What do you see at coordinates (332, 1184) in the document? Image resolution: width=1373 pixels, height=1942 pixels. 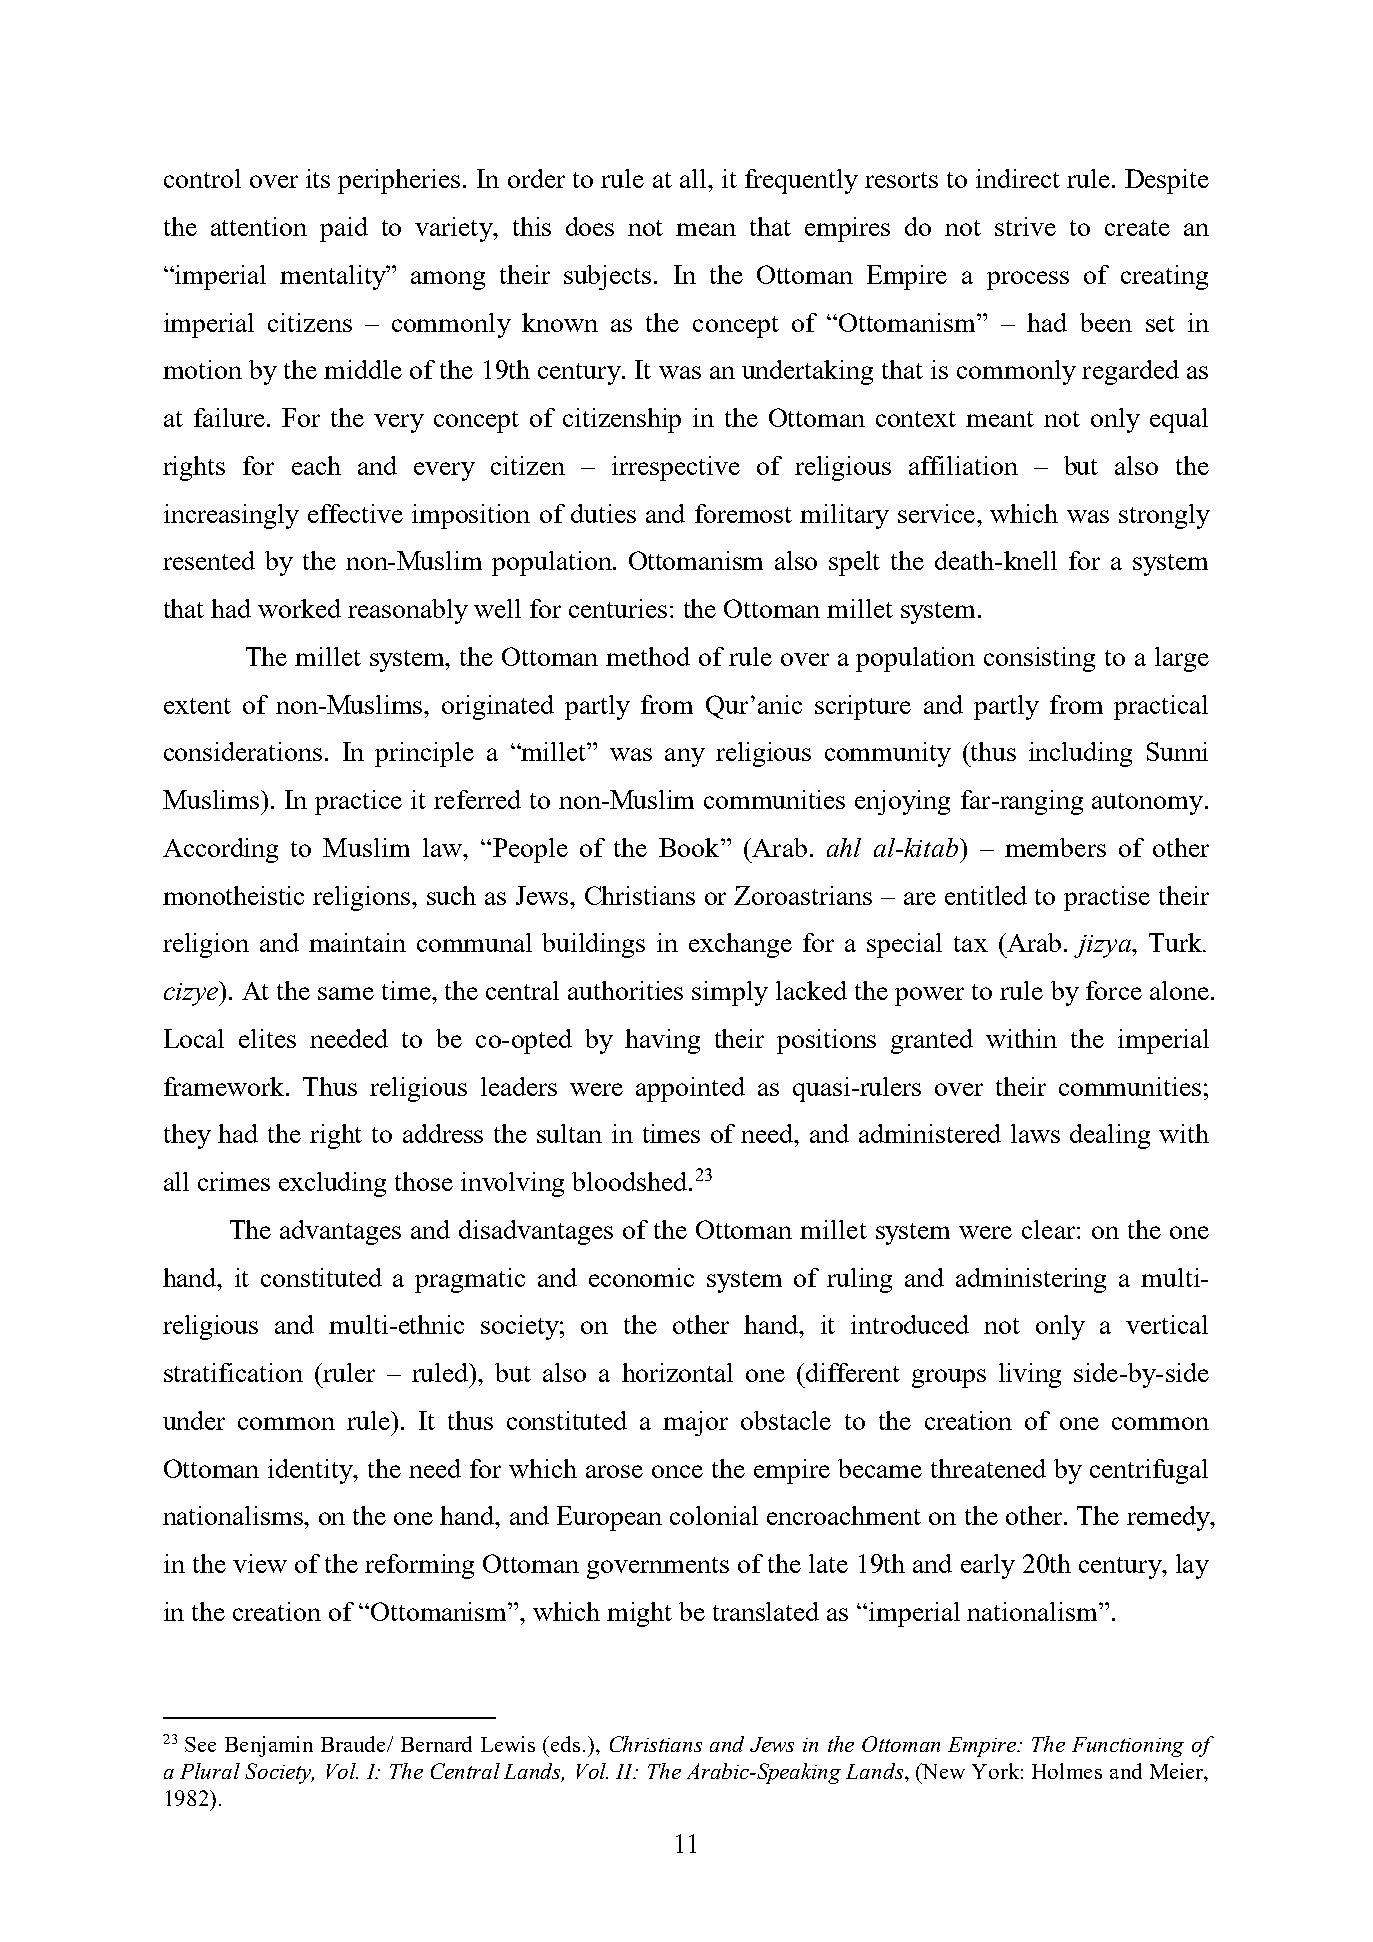 I see `excluding` at bounding box center [332, 1184].
